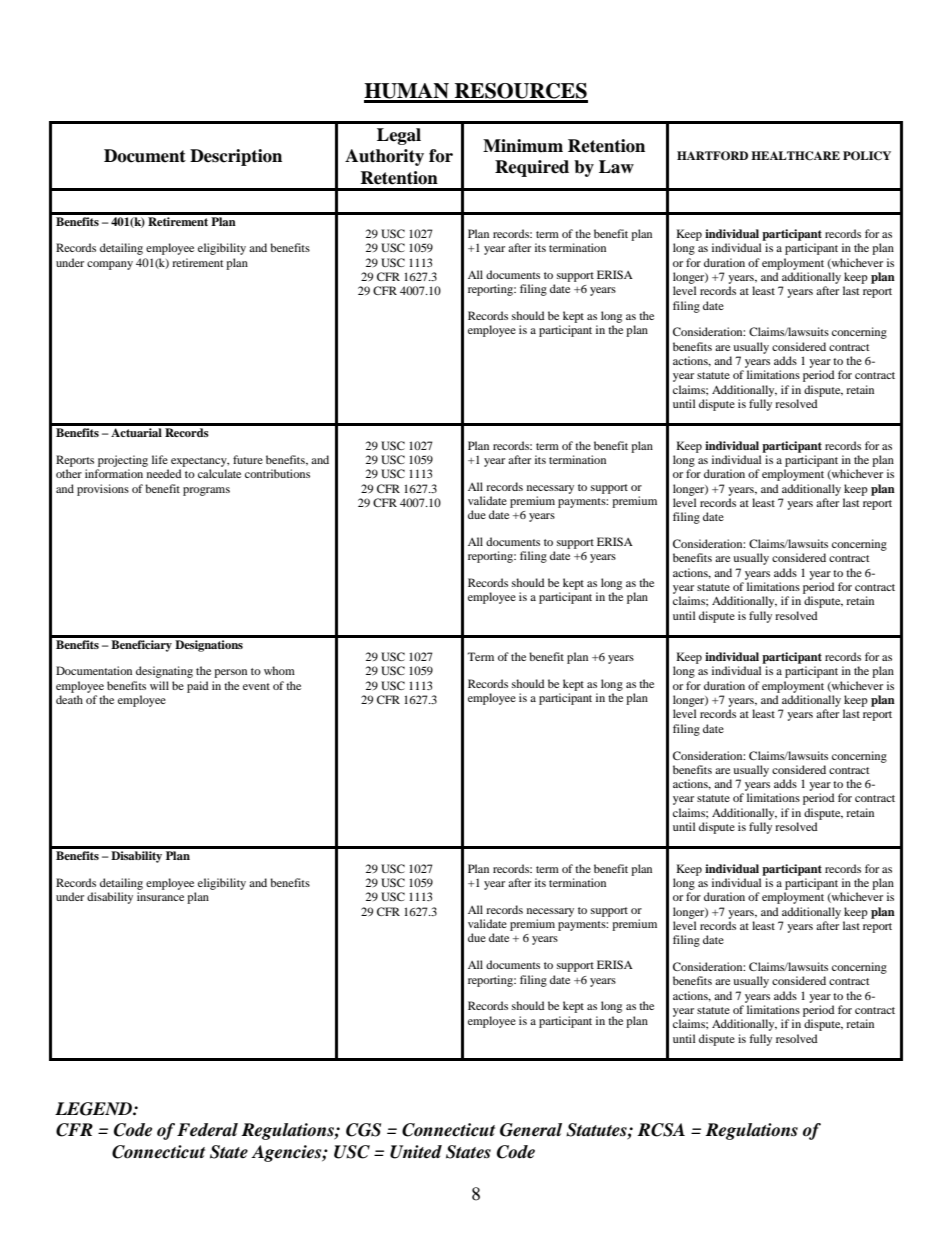 The image size is (952, 1233). I want to click on Description, so click(236, 157).
